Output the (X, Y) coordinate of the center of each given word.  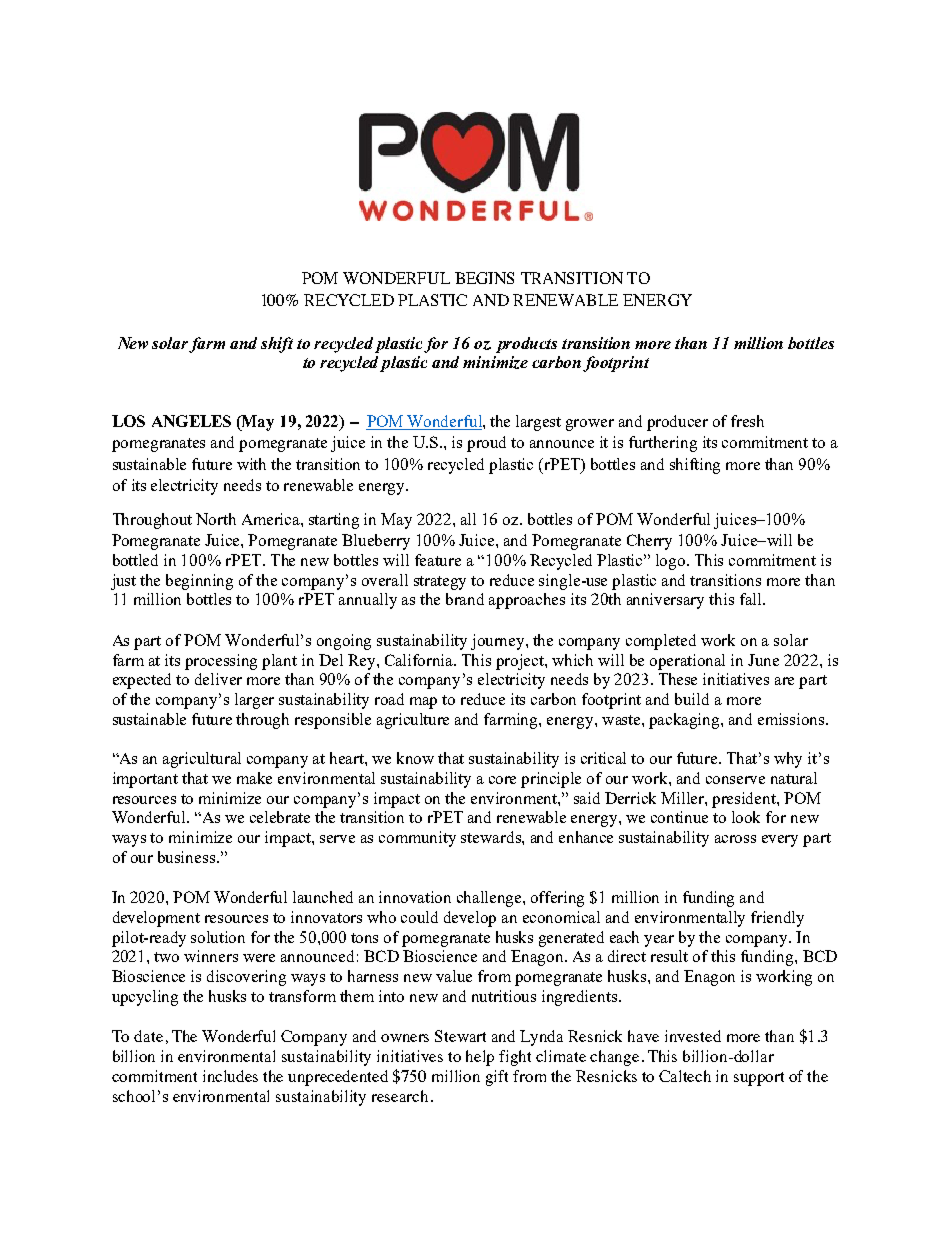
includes (230, 1076)
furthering (663, 444)
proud (486, 444)
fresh (747, 421)
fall (752, 599)
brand (465, 599)
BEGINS (484, 278)
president (745, 800)
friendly (777, 919)
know (415, 758)
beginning (199, 582)
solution (218, 937)
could (419, 917)
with (251, 464)
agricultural (202, 760)
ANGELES (191, 421)
